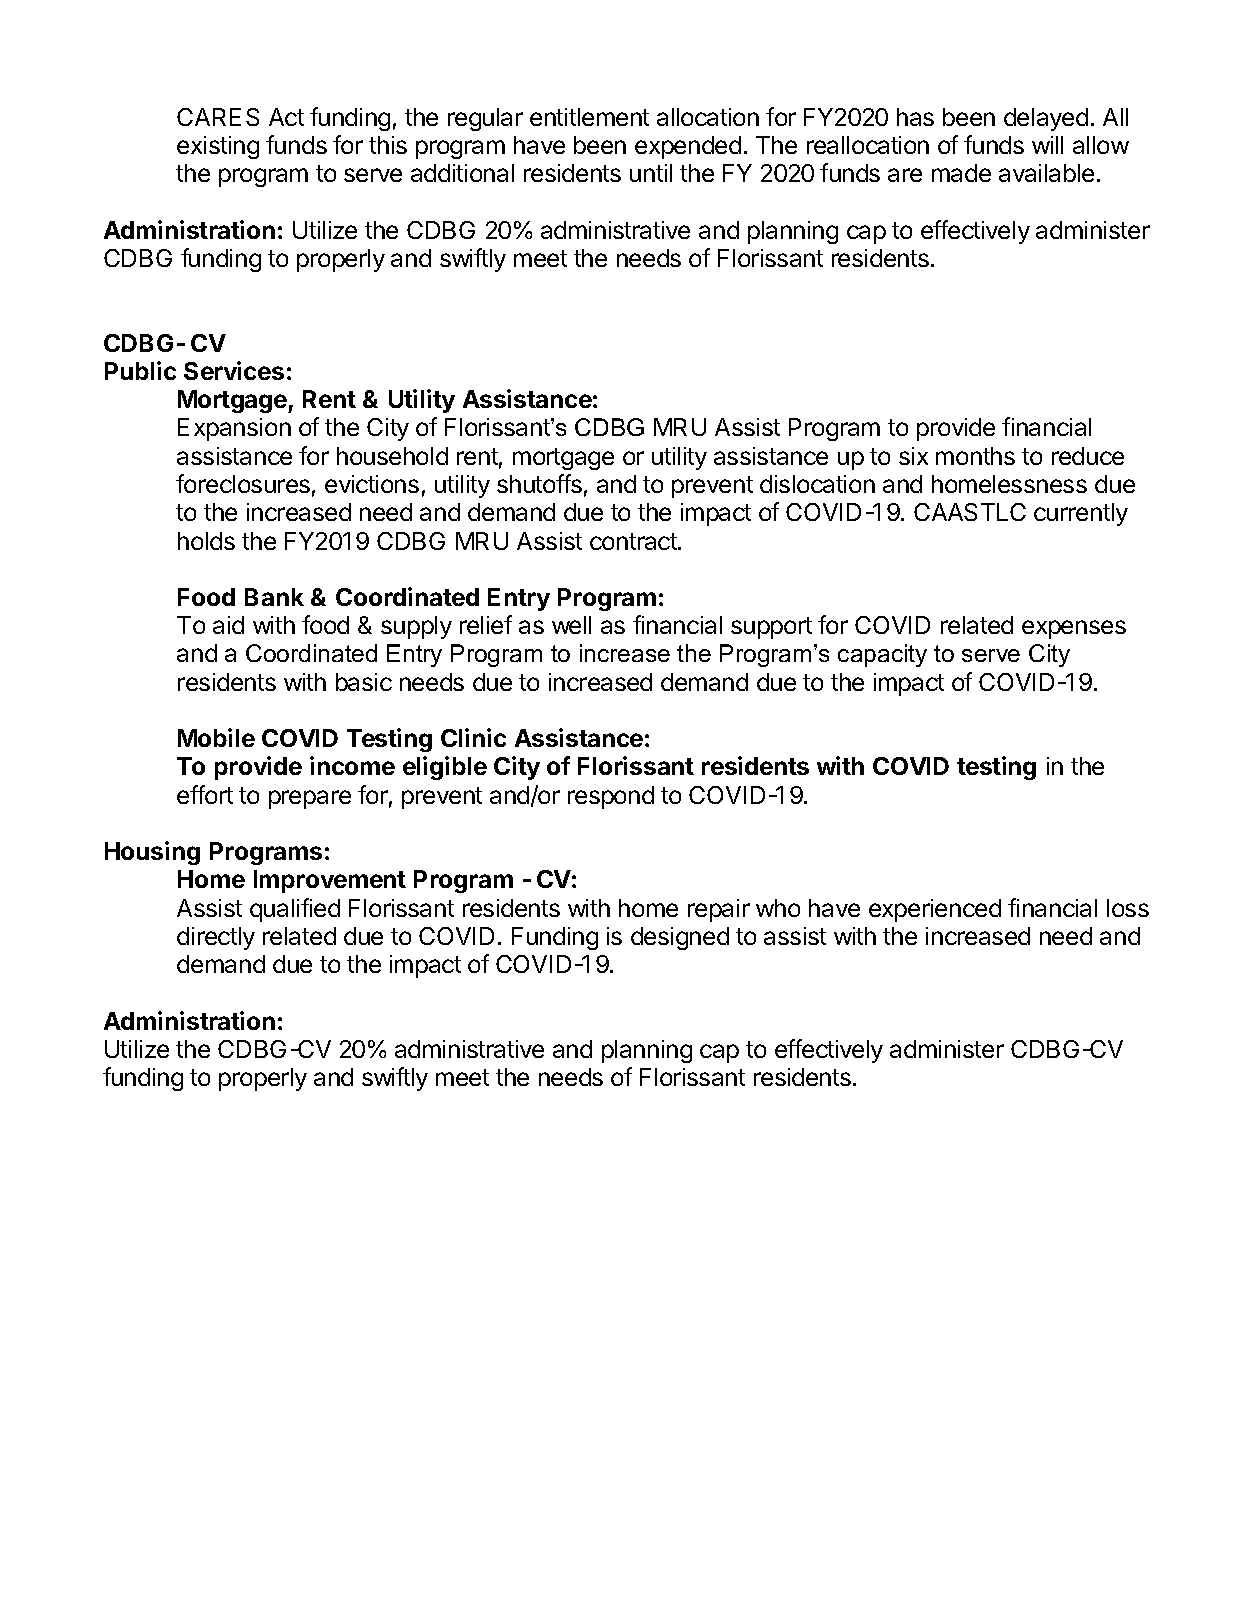 The image size is (1253, 1621). What do you see at coordinates (295, 910) in the screenshot?
I see `qualified` at bounding box center [295, 910].
